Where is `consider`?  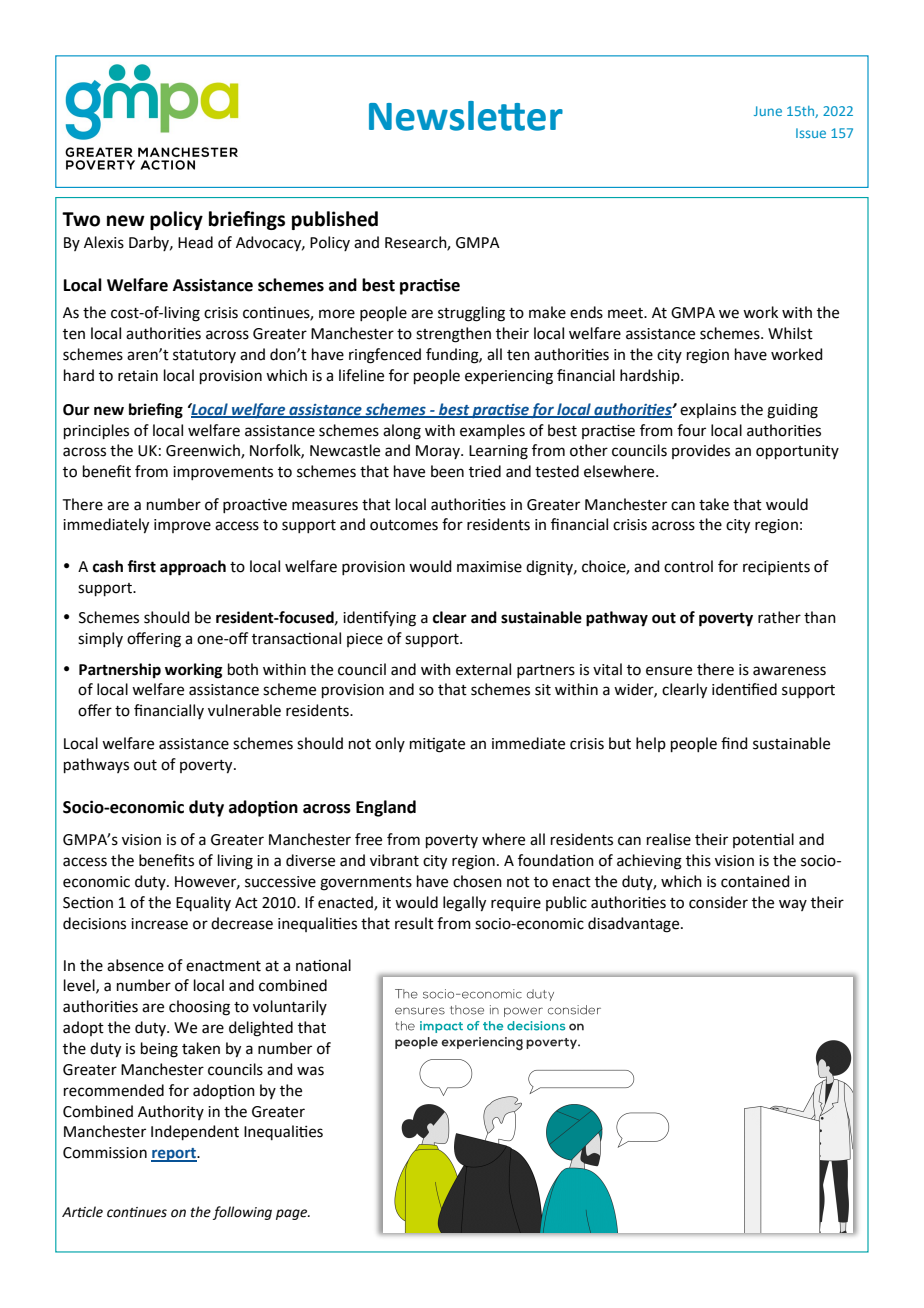
consider is located at coordinates (718, 902).
